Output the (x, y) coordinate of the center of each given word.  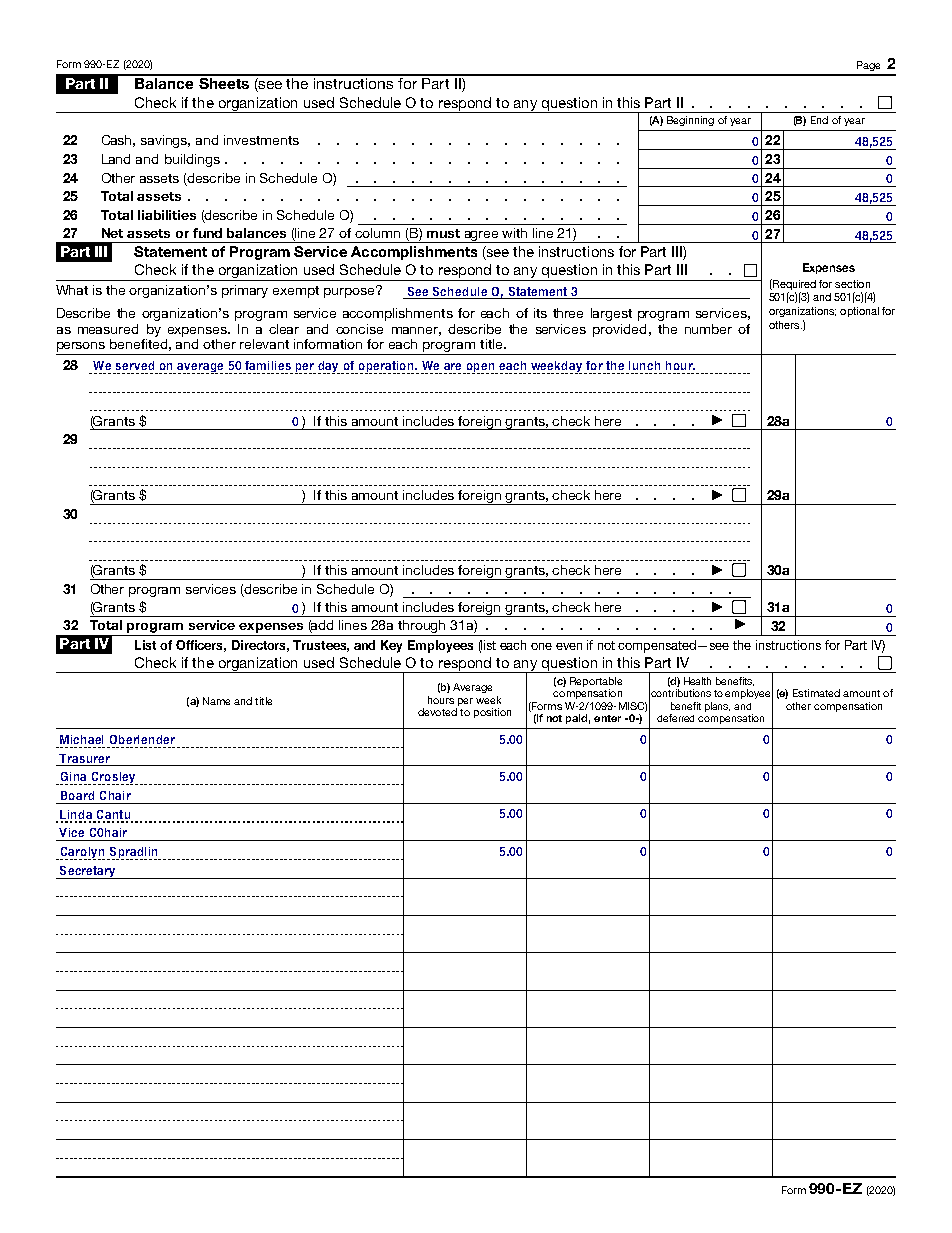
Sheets (224, 82)
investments (261, 140)
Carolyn (81, 853)
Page (868, 66)
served (135, 365)
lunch (644, 365)
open (480, 368)
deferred (675, 718)
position (492, 713)
